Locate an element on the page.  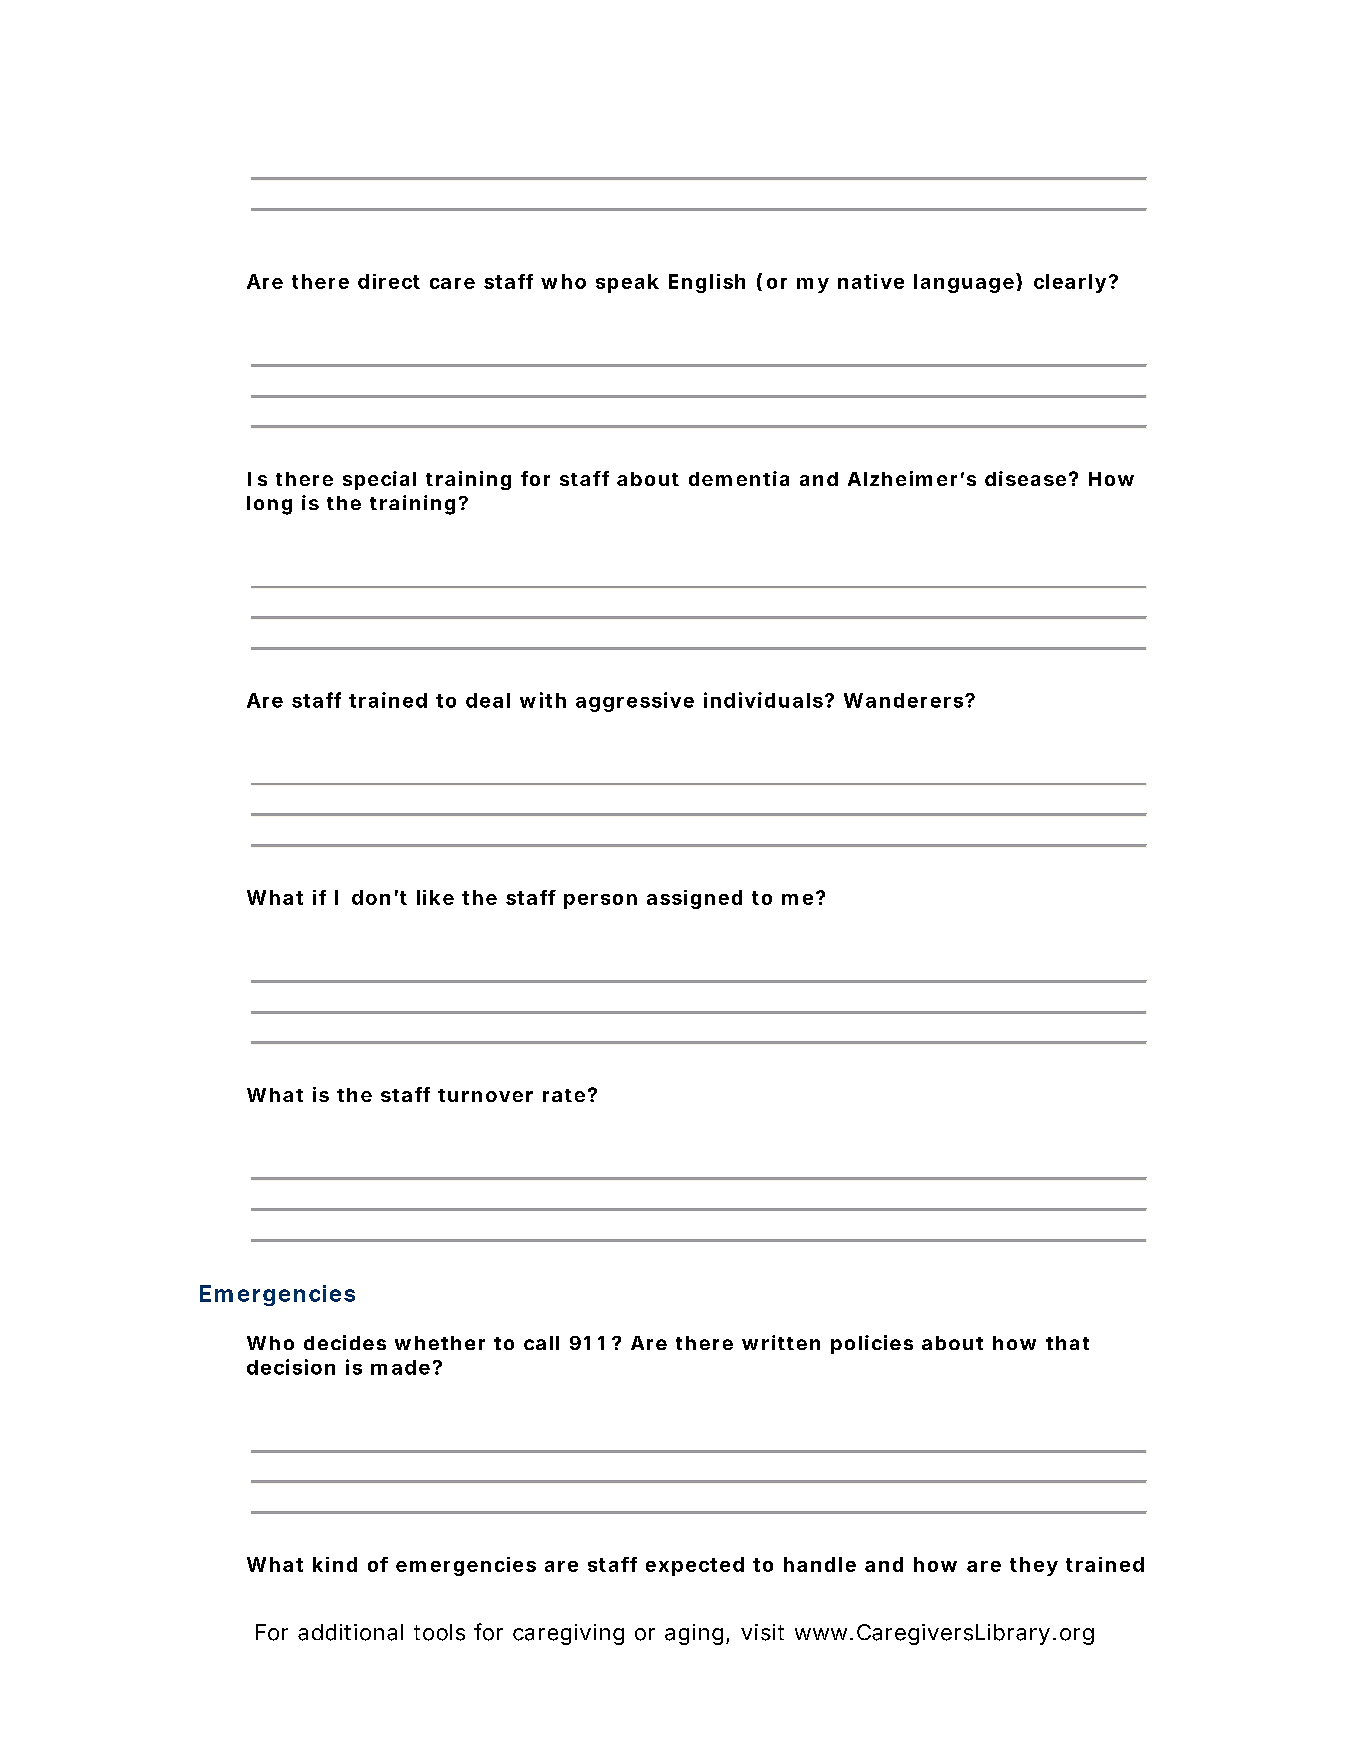
expected is located at coordinates (695, 1566).
